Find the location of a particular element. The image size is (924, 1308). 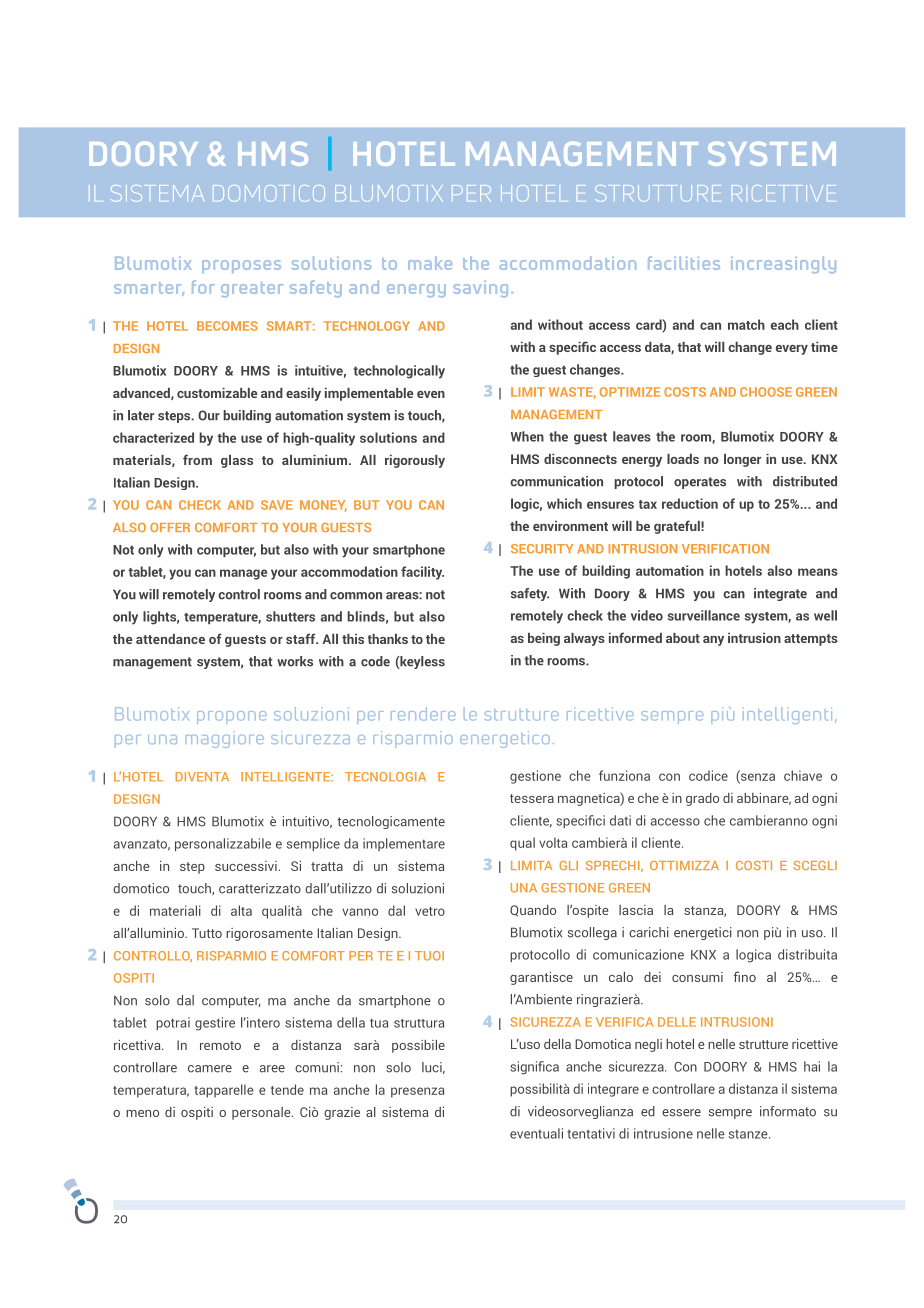

works is located at coordinates (295, 661).
